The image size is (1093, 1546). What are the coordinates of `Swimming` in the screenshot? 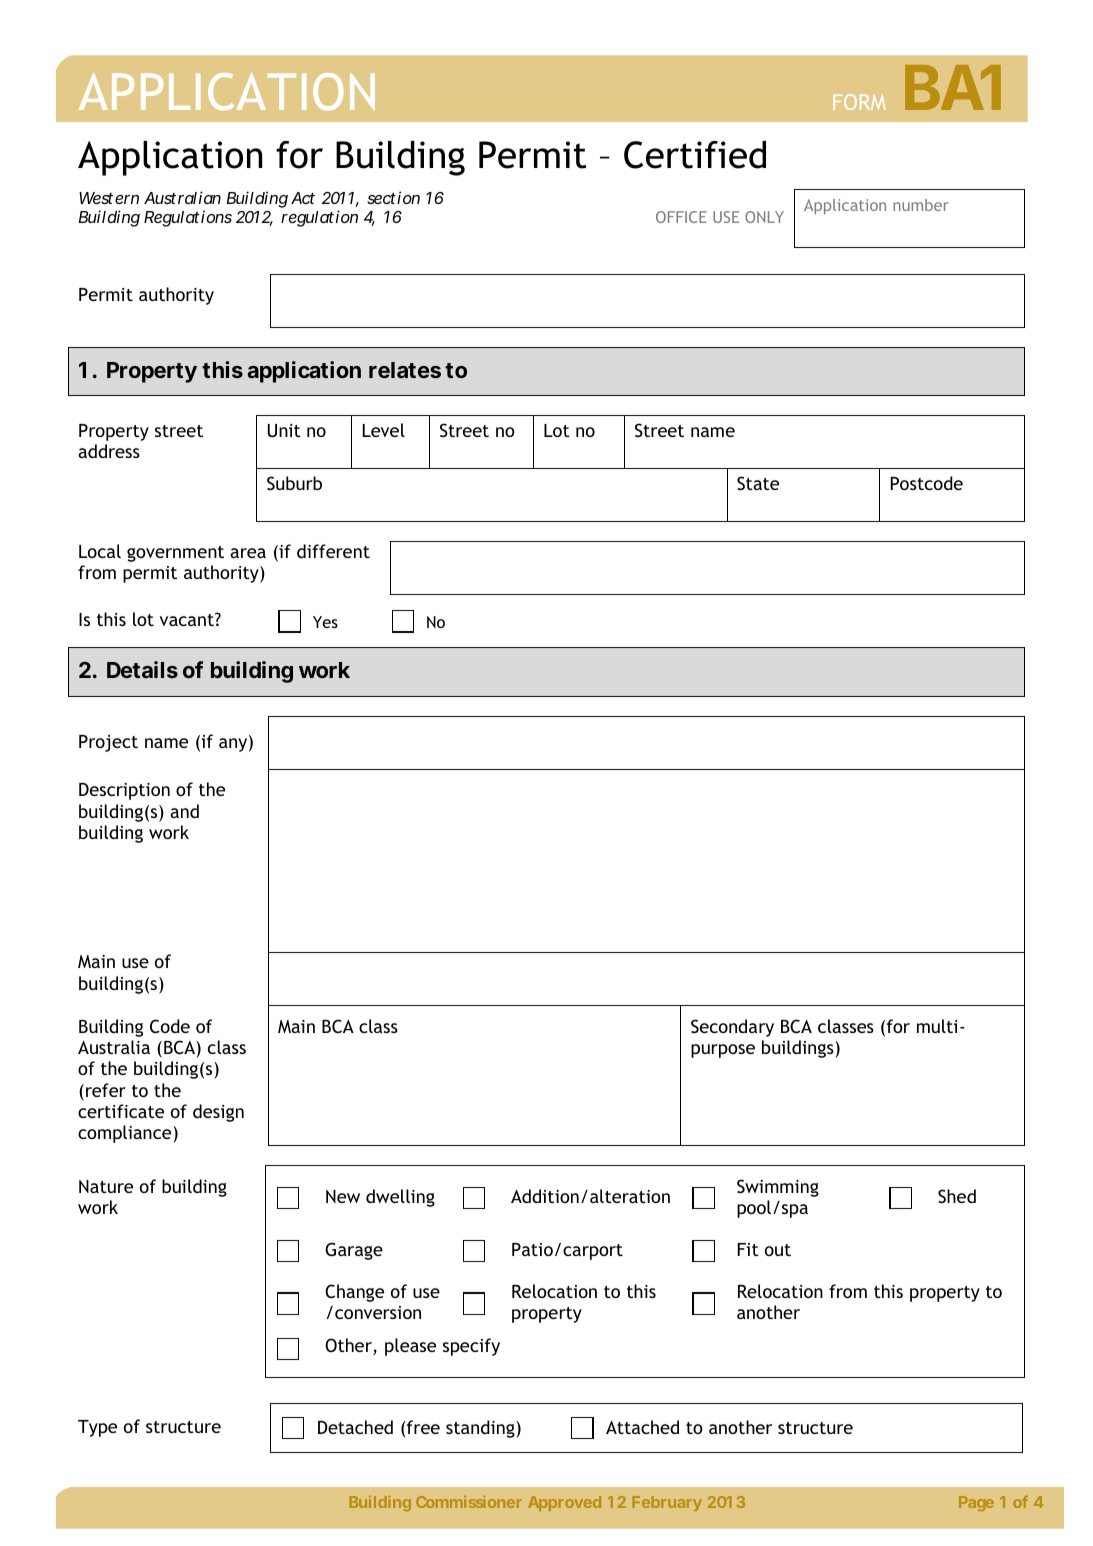 It's located at (778, 1188).
